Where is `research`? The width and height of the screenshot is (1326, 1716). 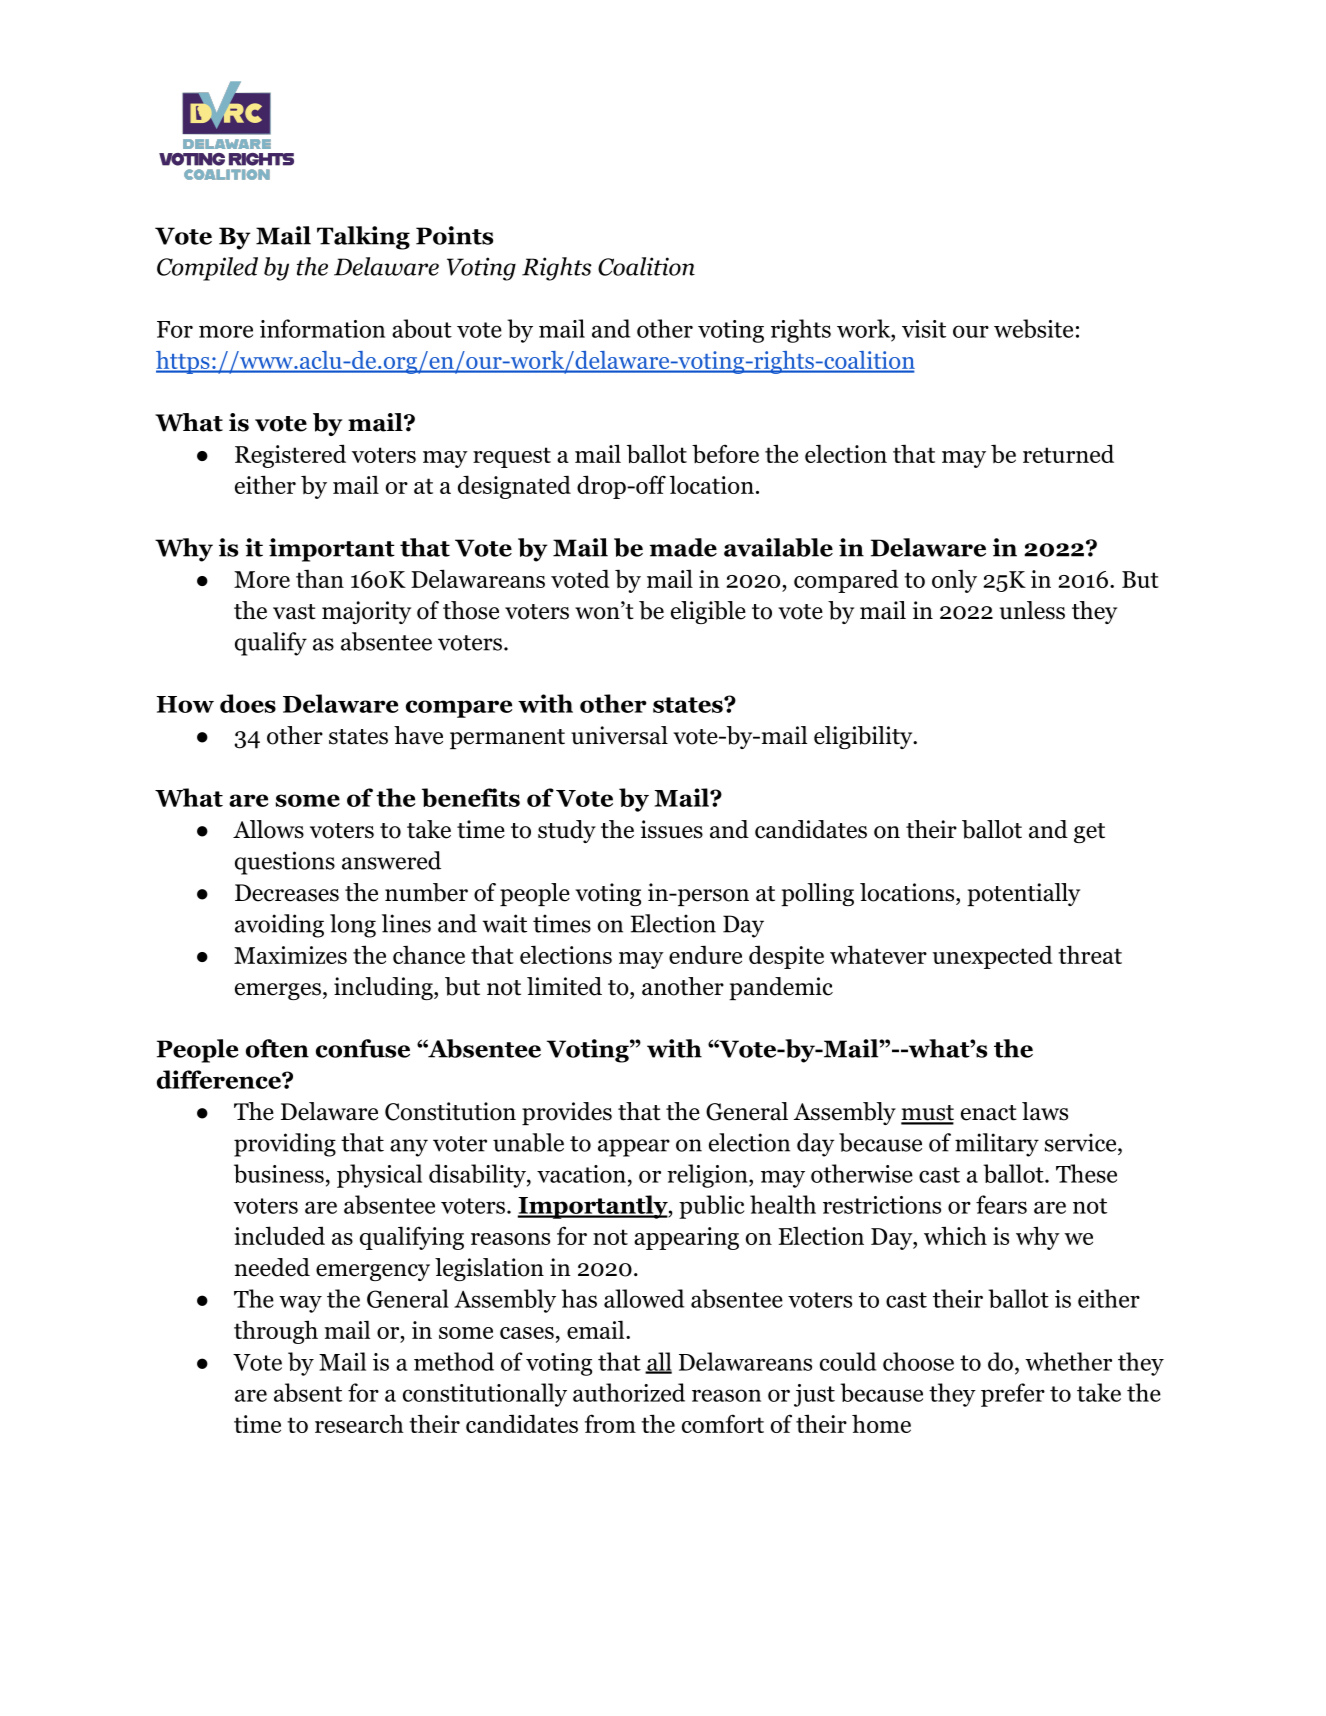 research is located at coordinates (359, 1423).
